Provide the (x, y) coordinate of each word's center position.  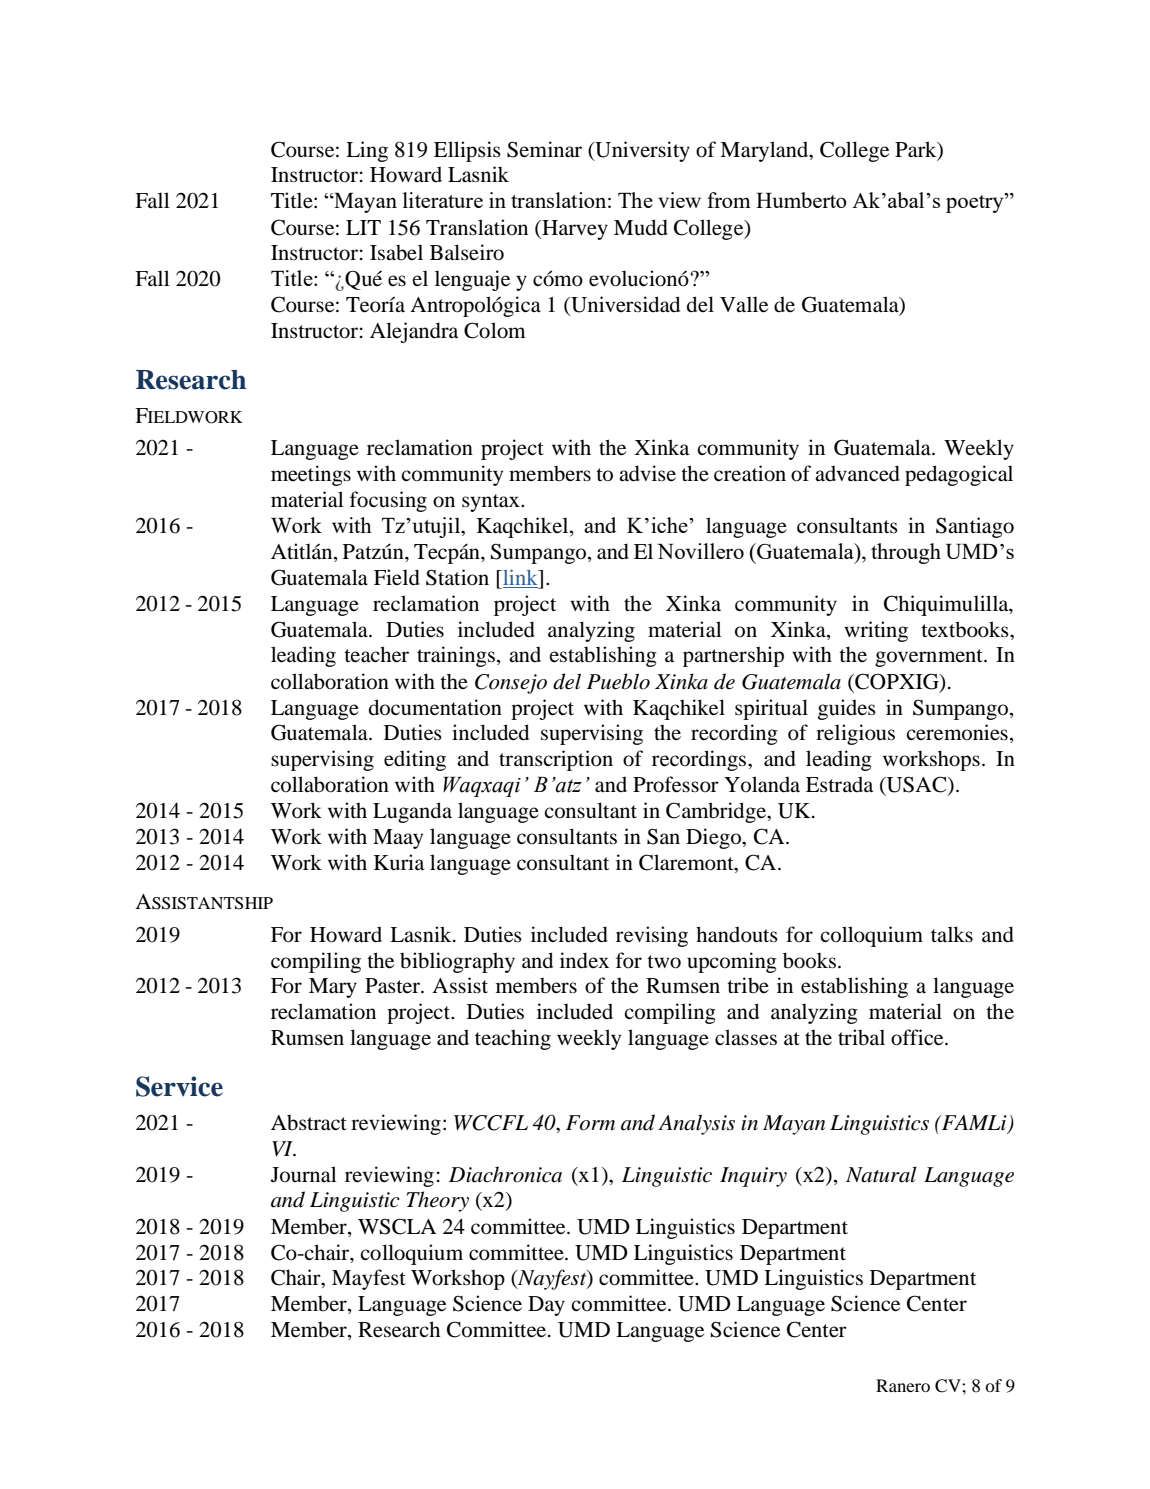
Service (179, 1086)
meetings (311, 475)
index (584, 960)
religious (855, 734)
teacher (376, 654)
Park (917, 150)
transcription (556, 760)
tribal (861, 1037)
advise (647, 473)
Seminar (544, 149)
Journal (304, 1174)
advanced (857, 473)
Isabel (396, 252)
